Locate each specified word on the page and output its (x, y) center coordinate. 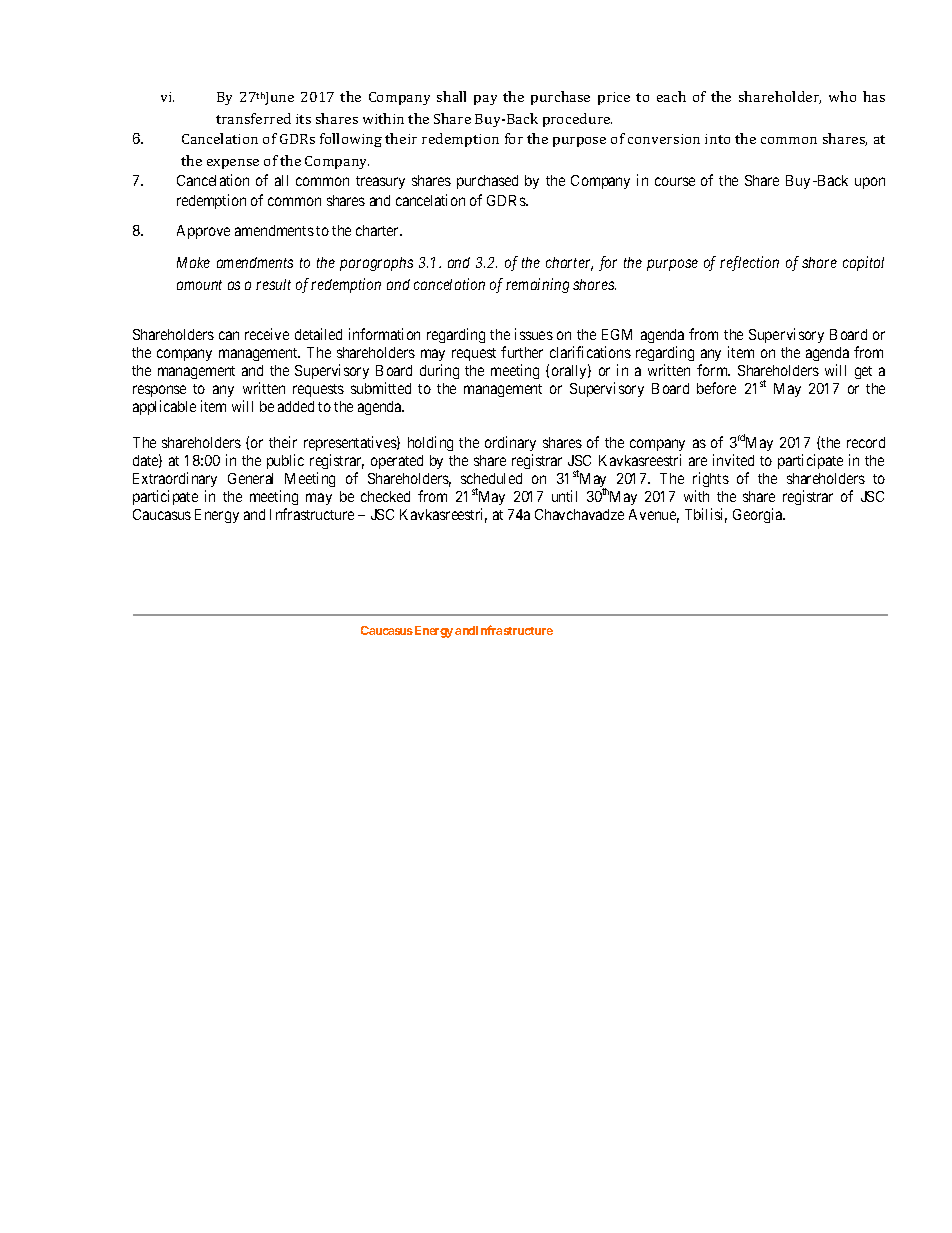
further (522, 352)
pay (485, 100)
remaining (537, 285)
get (863, 372)
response (159, 391)
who (842, 96)
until (564, 496)
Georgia (759, 515)
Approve (203, 232)
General (250, 478)
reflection (749, 263)
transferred (253, 118)
